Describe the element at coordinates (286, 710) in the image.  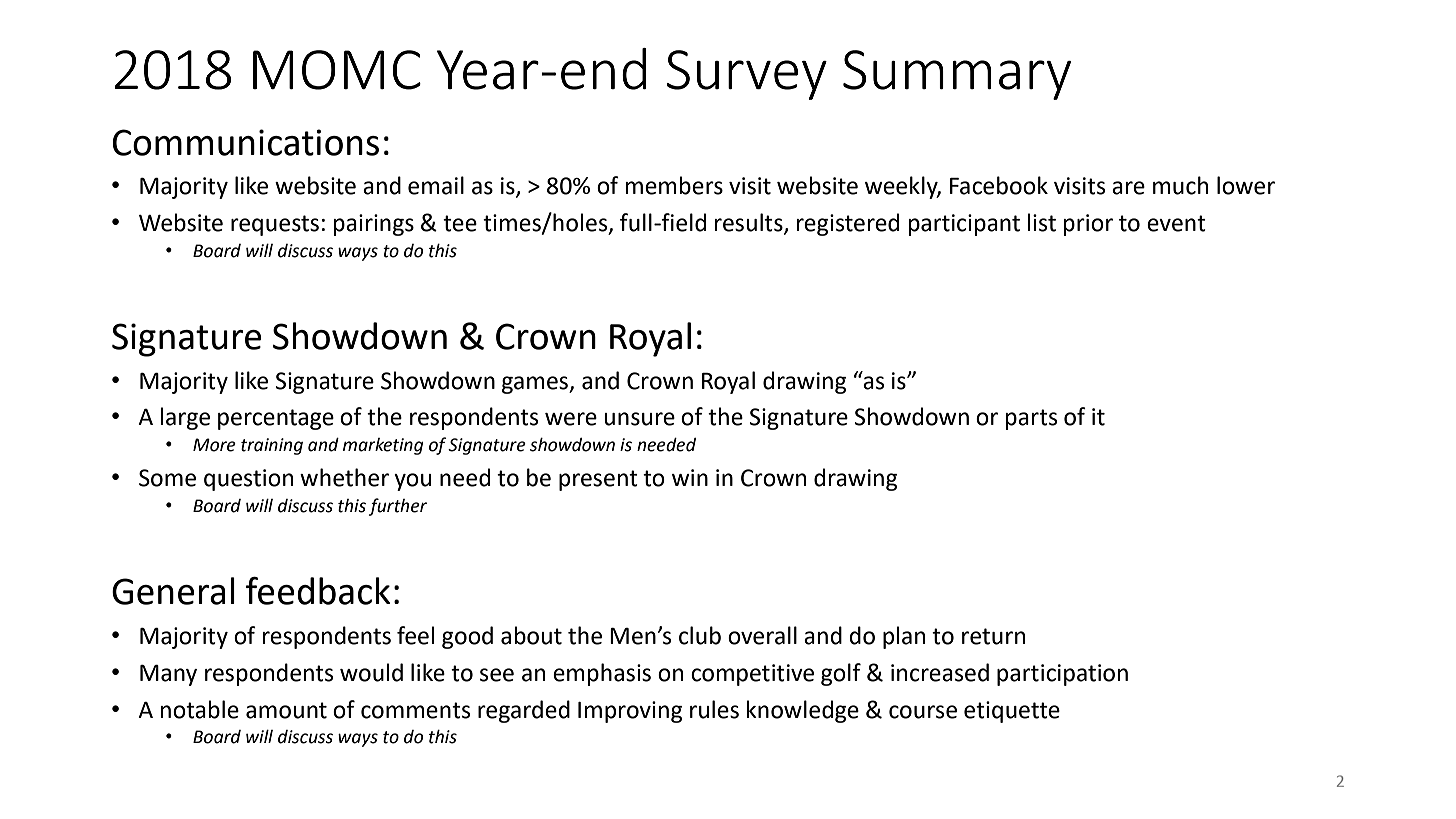
I see `amount` at that location.
